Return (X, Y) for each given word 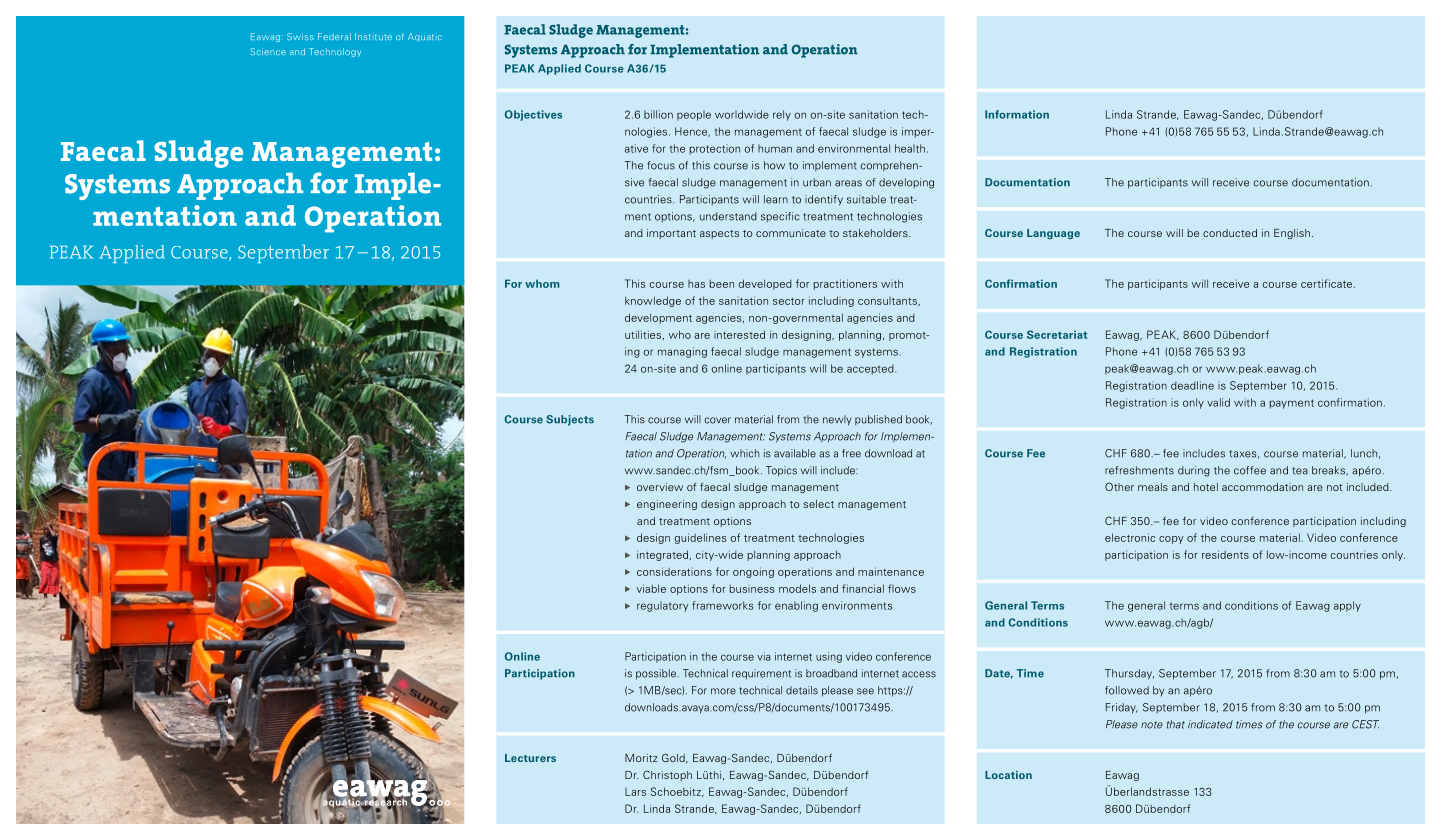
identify (824, 200)
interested (739, 334)
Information (1017, 114)
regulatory (662, 606)
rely (782, 115)
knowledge (653, 301)
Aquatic (425, 36)
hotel (1206, 487)
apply (1347, 606)
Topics (781, 471)
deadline (1192, 385)
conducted (1230, 233)
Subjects (570, 420)
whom (542, 283)
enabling (796, 606)
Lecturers (530, 758)
